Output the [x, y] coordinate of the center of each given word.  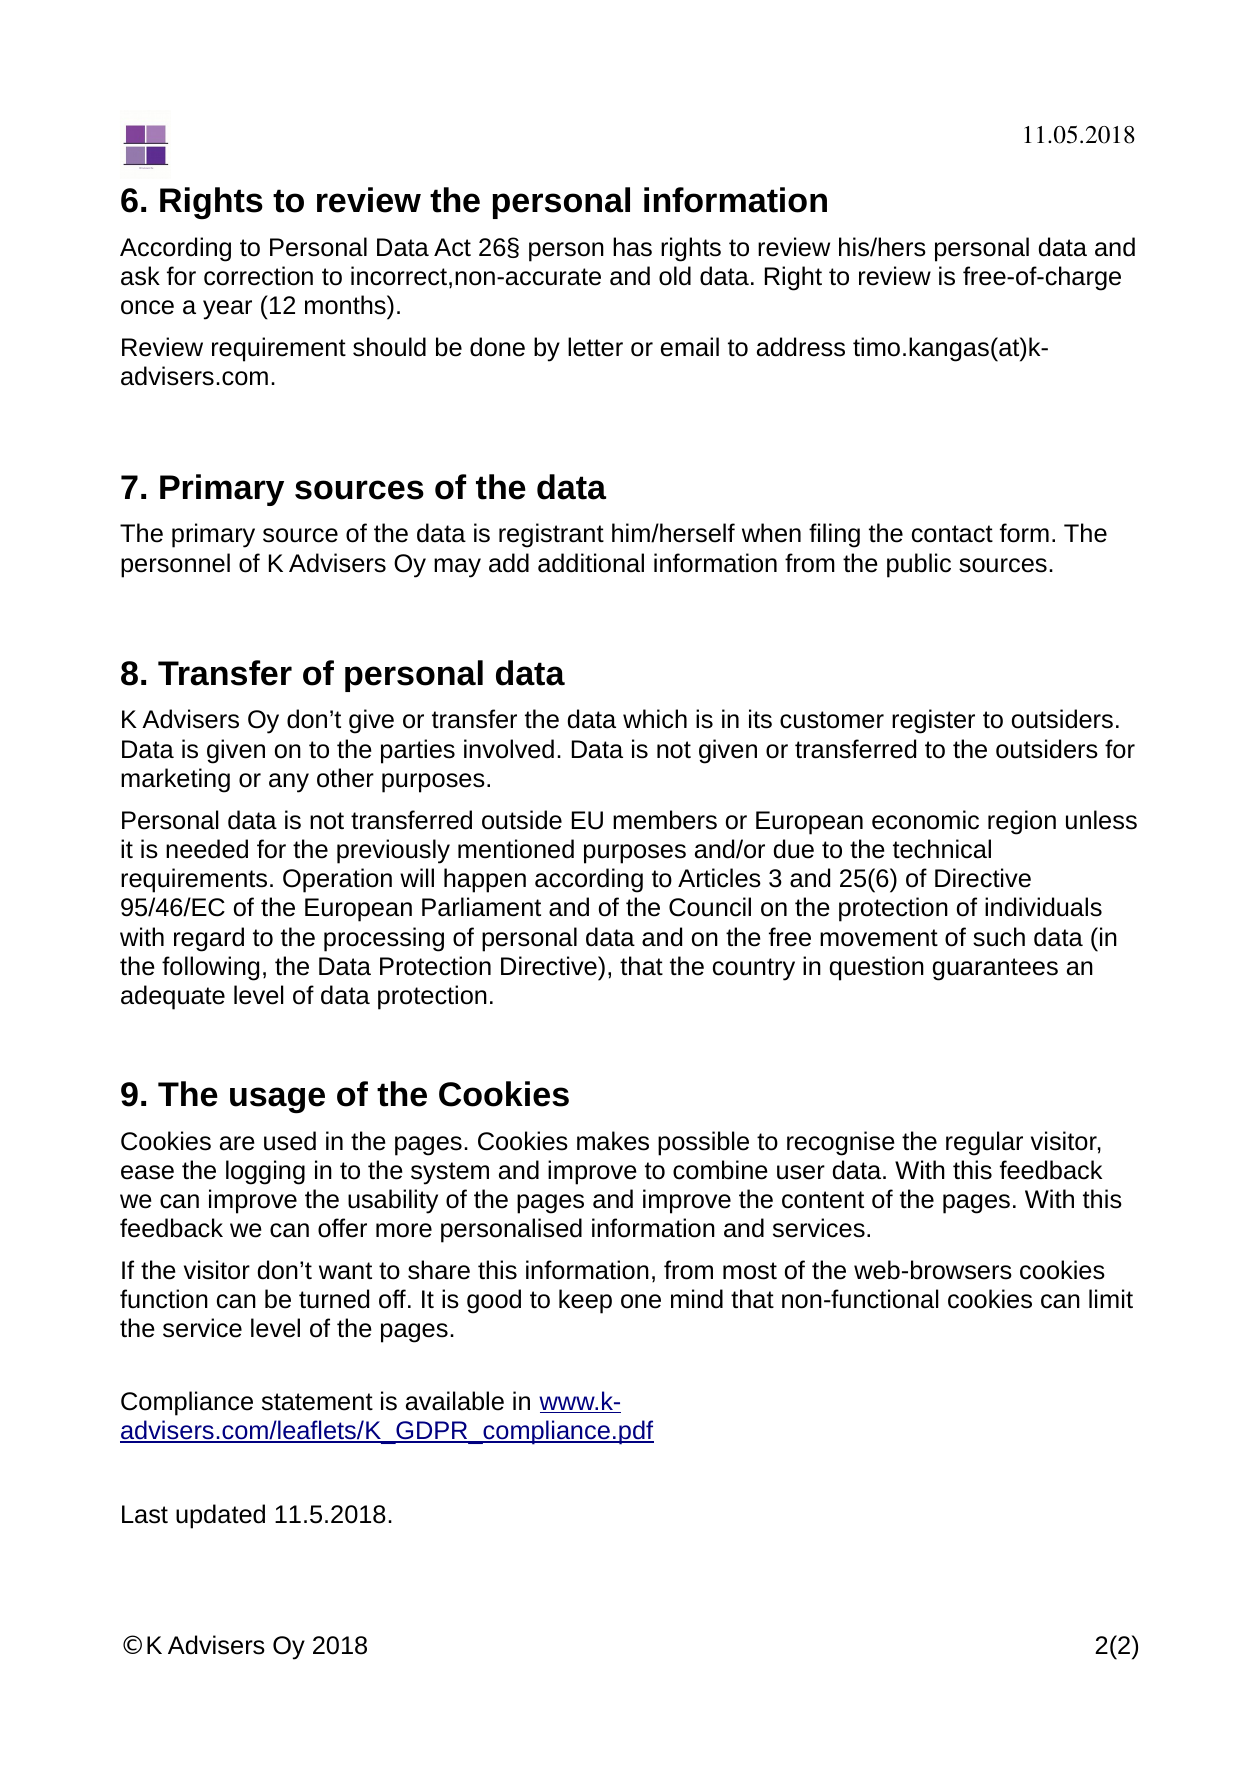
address [801, 347]
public [919, 565]
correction [258, 276]
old [675, 276]
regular [984, 1143]
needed [207, 849]
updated [220, 1516]
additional [591, 563]
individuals [1043, 907]
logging [265, 1172]
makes [613, 1141]
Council [710, 907]
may [457, 568]
